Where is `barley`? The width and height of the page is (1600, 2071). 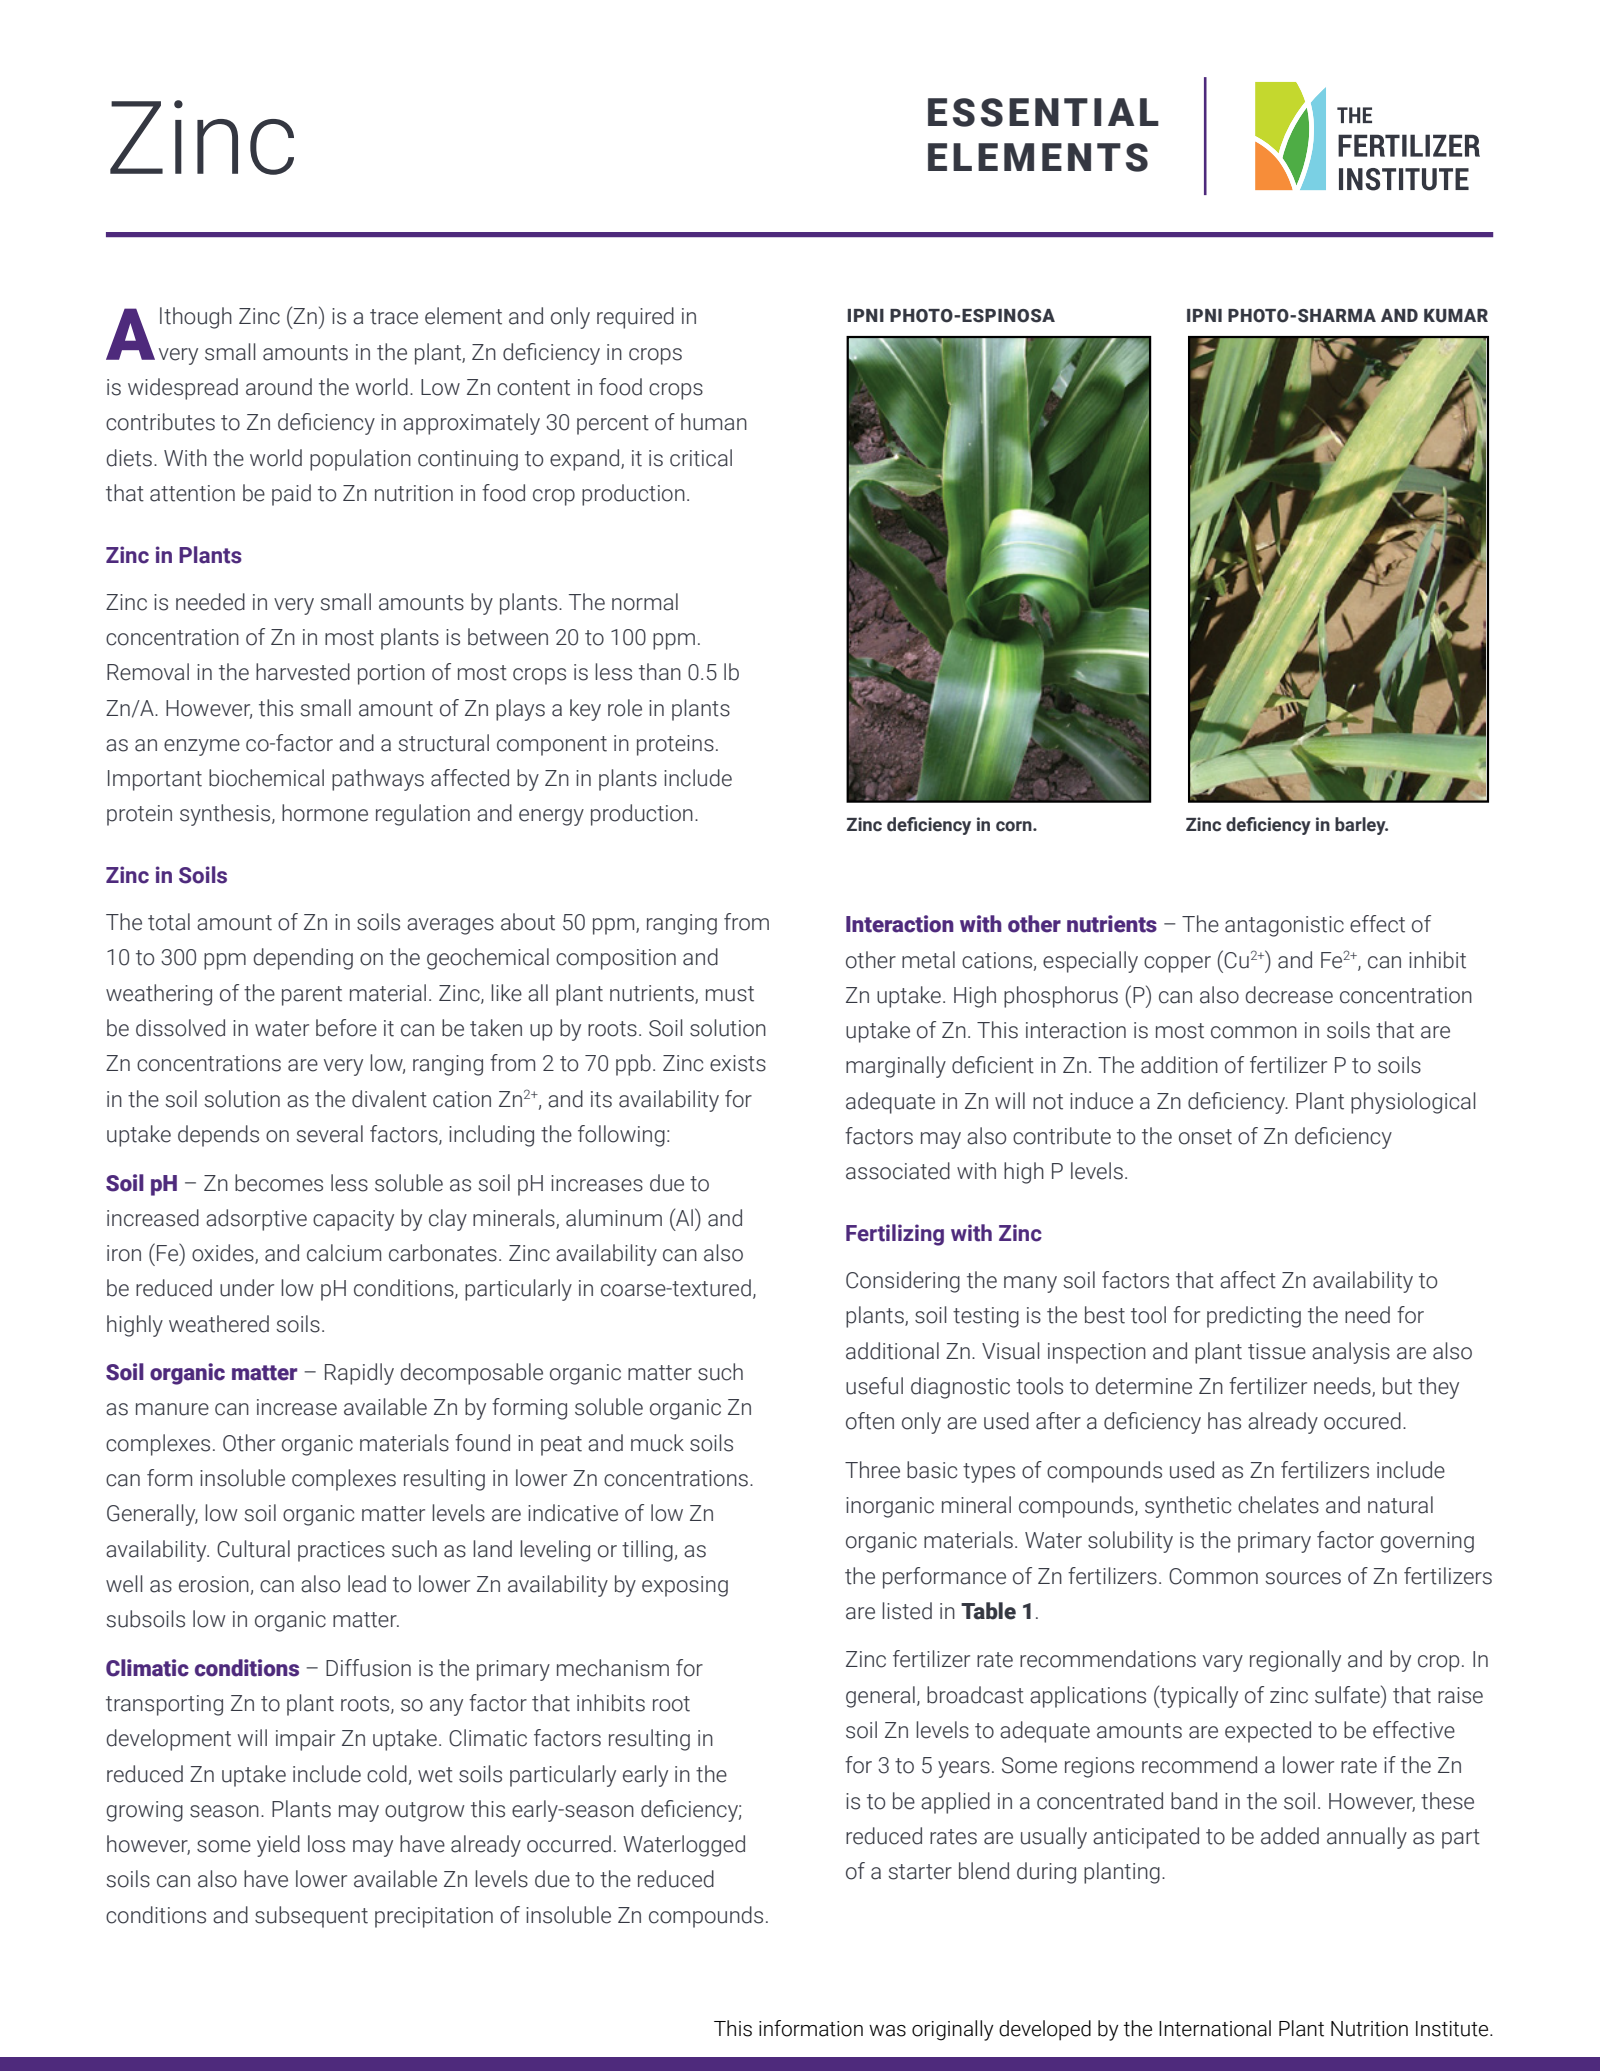 barley is located at coordinates (1361, 826).
